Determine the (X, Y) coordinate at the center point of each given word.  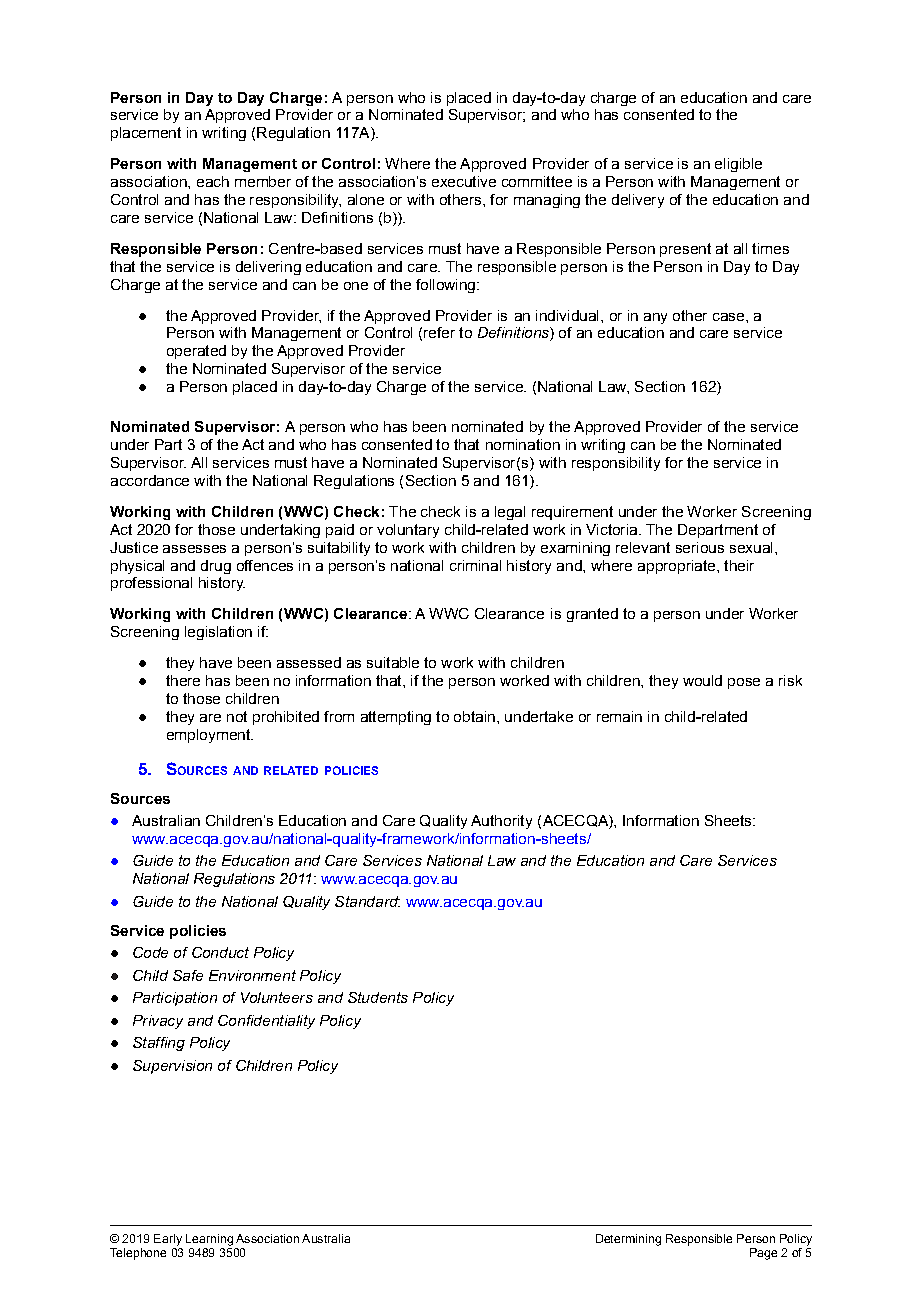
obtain (474, 716)
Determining (628, 1240)
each (213, 181)
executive (464, 181)
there (183, 680)
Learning (209, 1240)
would (702, 680)
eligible (738, 165)
